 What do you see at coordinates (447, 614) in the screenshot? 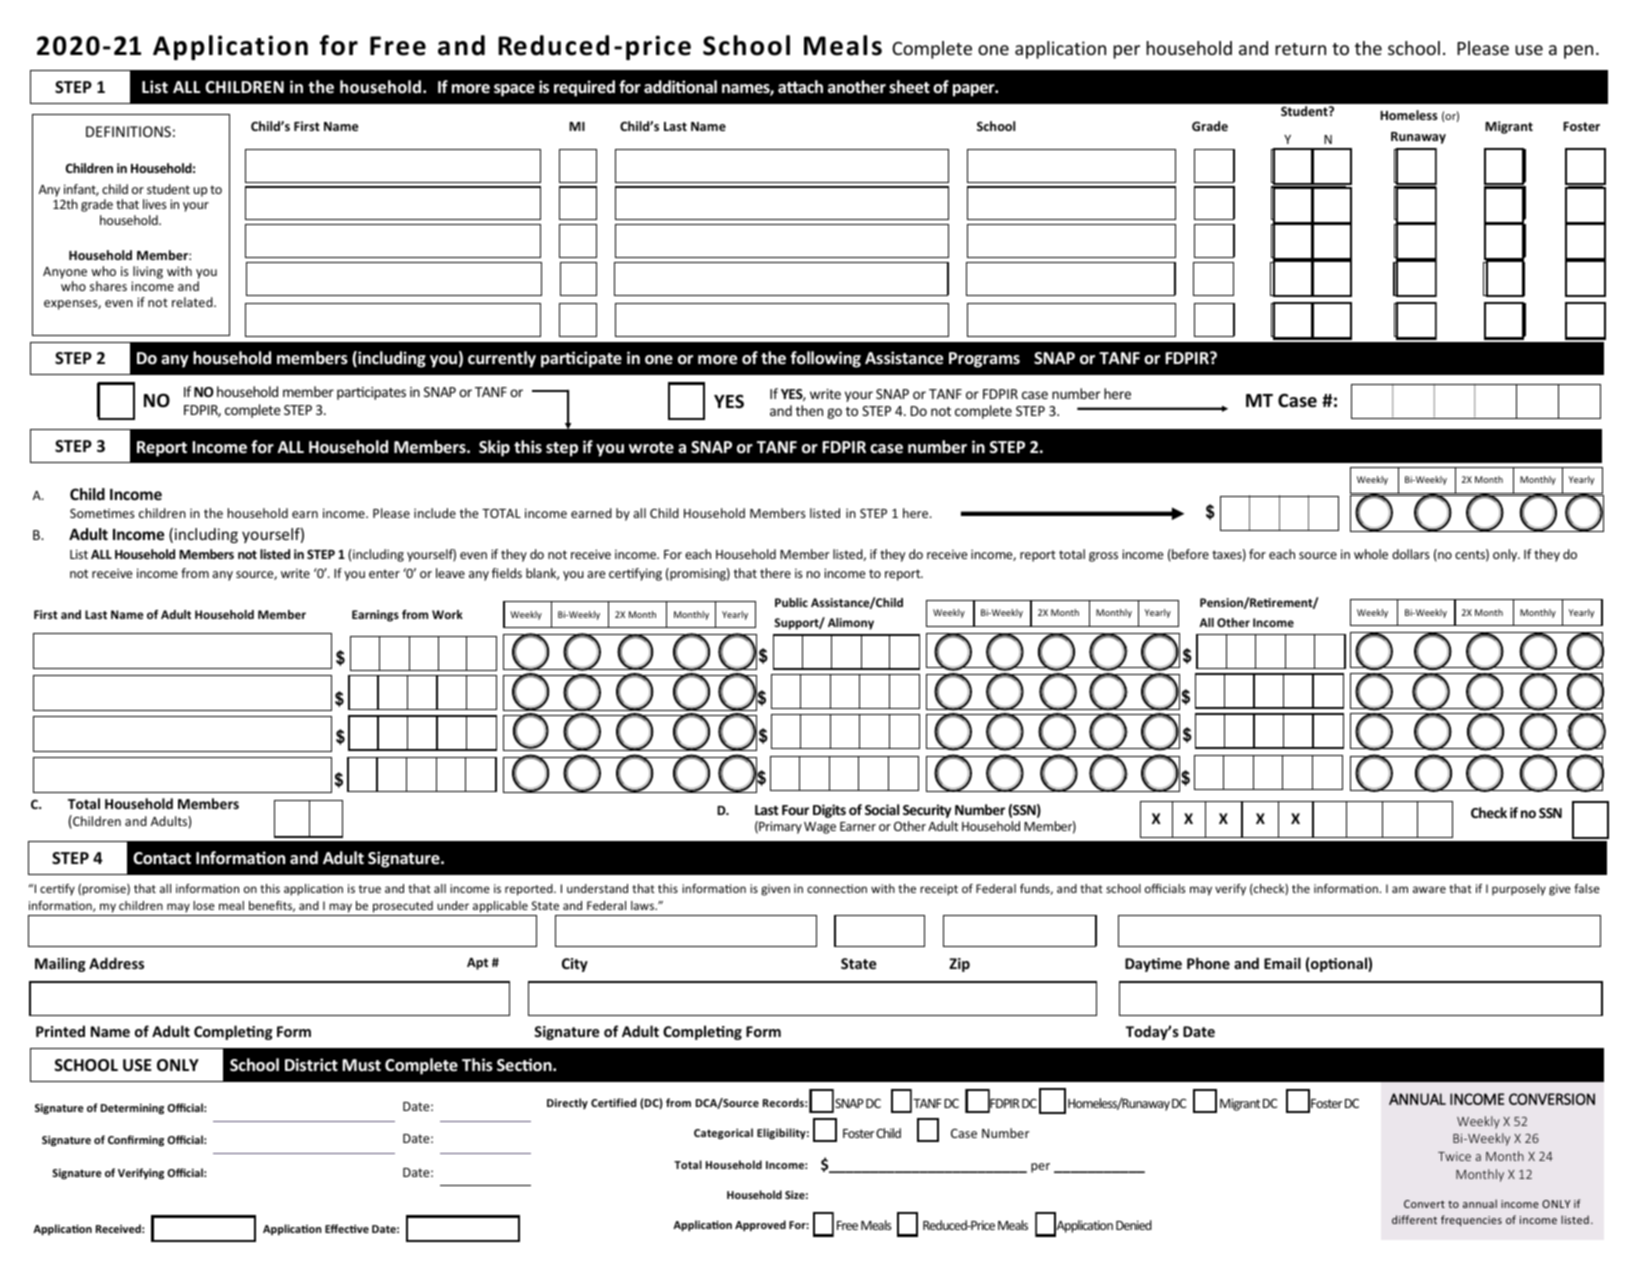
I see `Work` at bounding box center [447, 614].
